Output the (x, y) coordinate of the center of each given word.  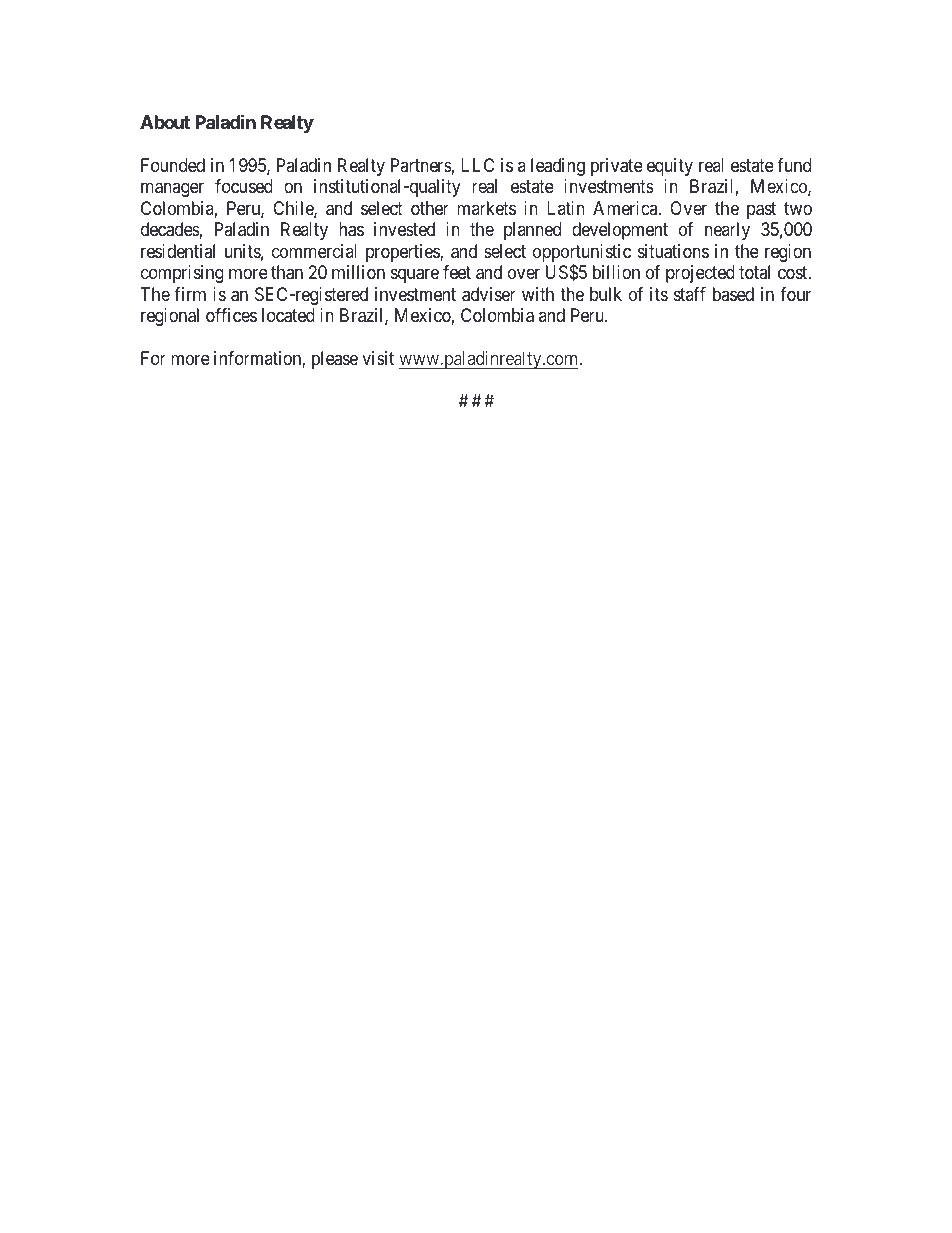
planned (532, 231)
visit (378, 358)
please (335, 360)
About (165, 122)
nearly (727, 231)
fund (794, 165)
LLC (477, 165)
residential (178, 251)
